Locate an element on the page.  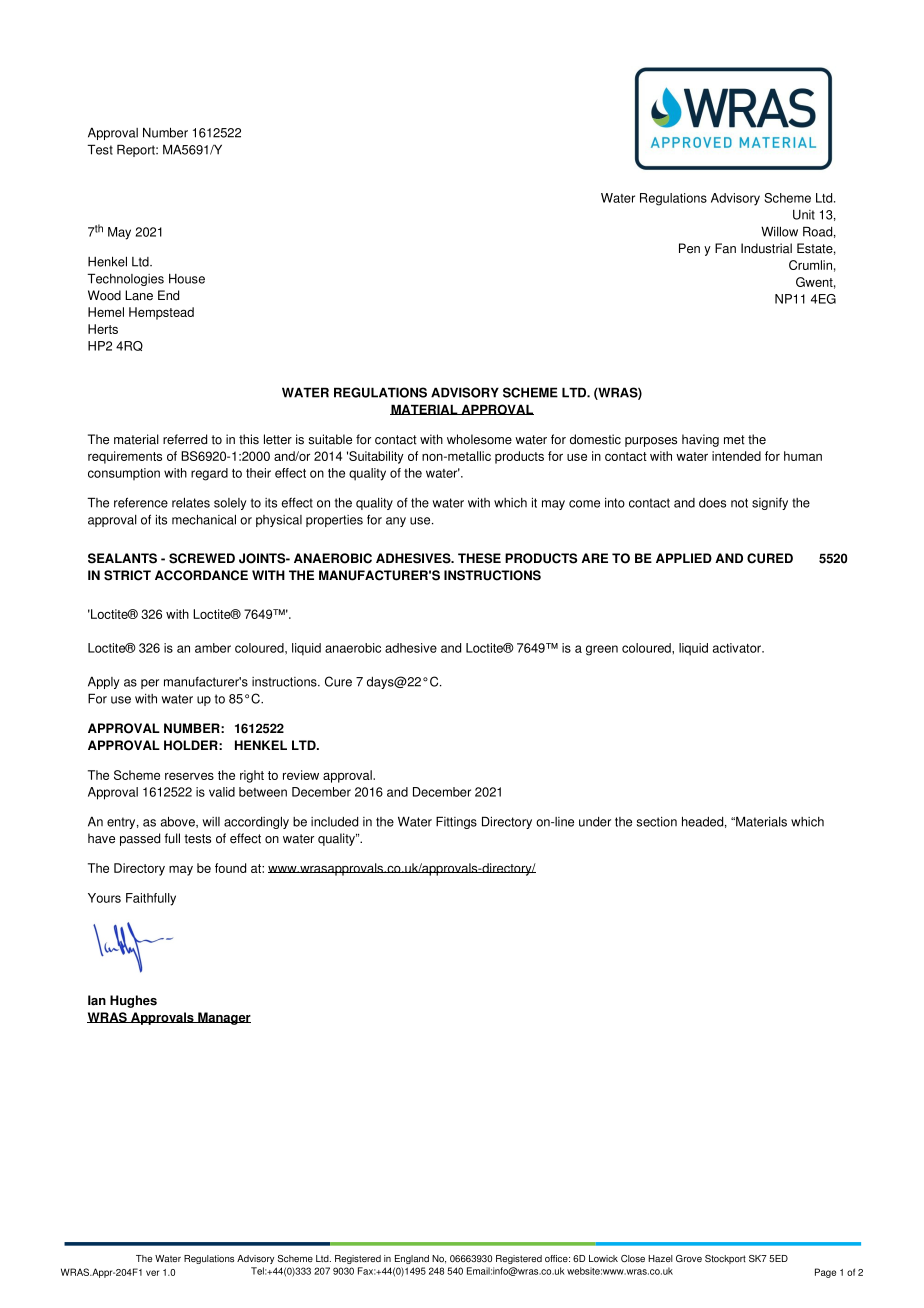
Fittings is located at coordinates (456, 822).
